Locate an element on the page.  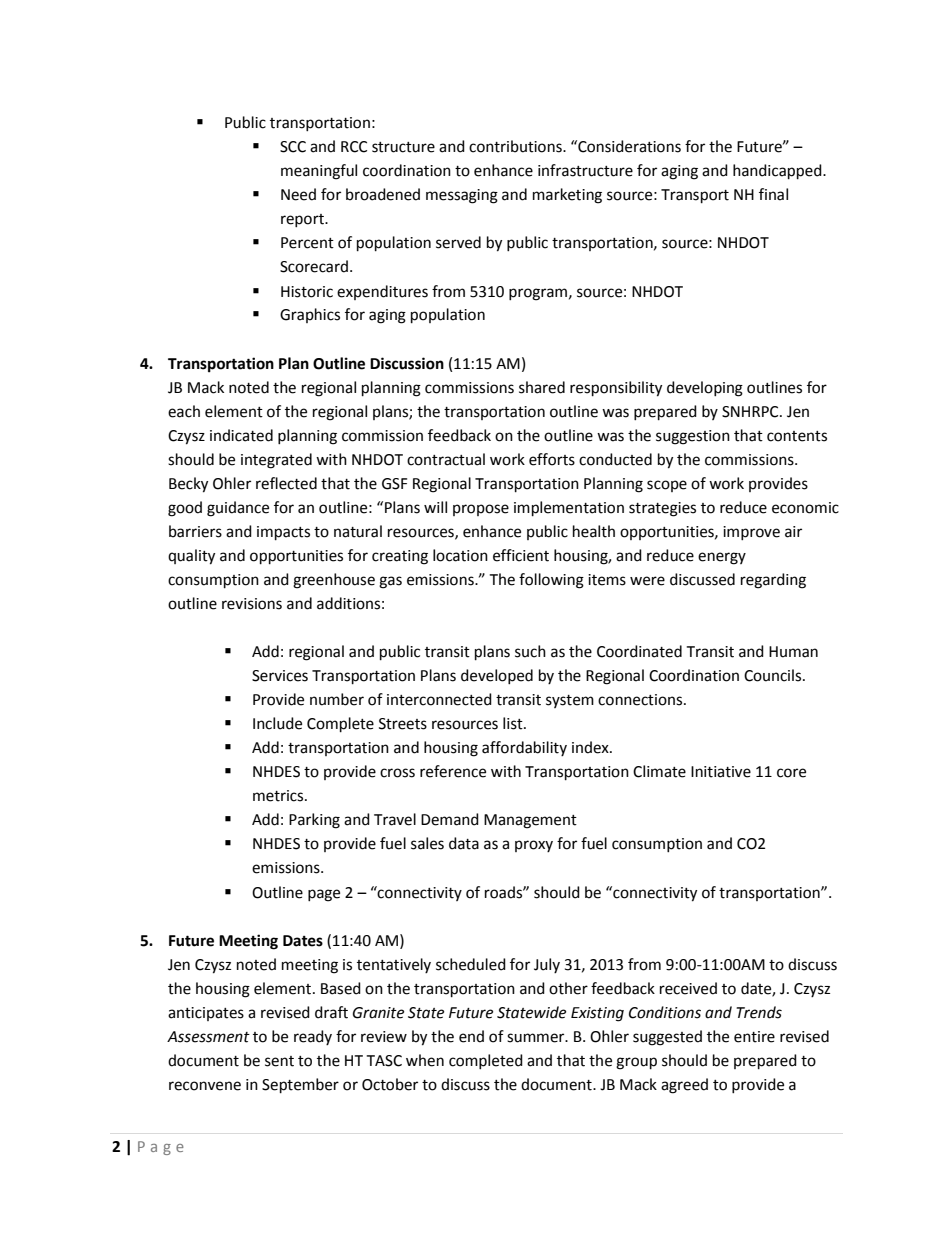
sent is located at coordinates (279, 1061).
